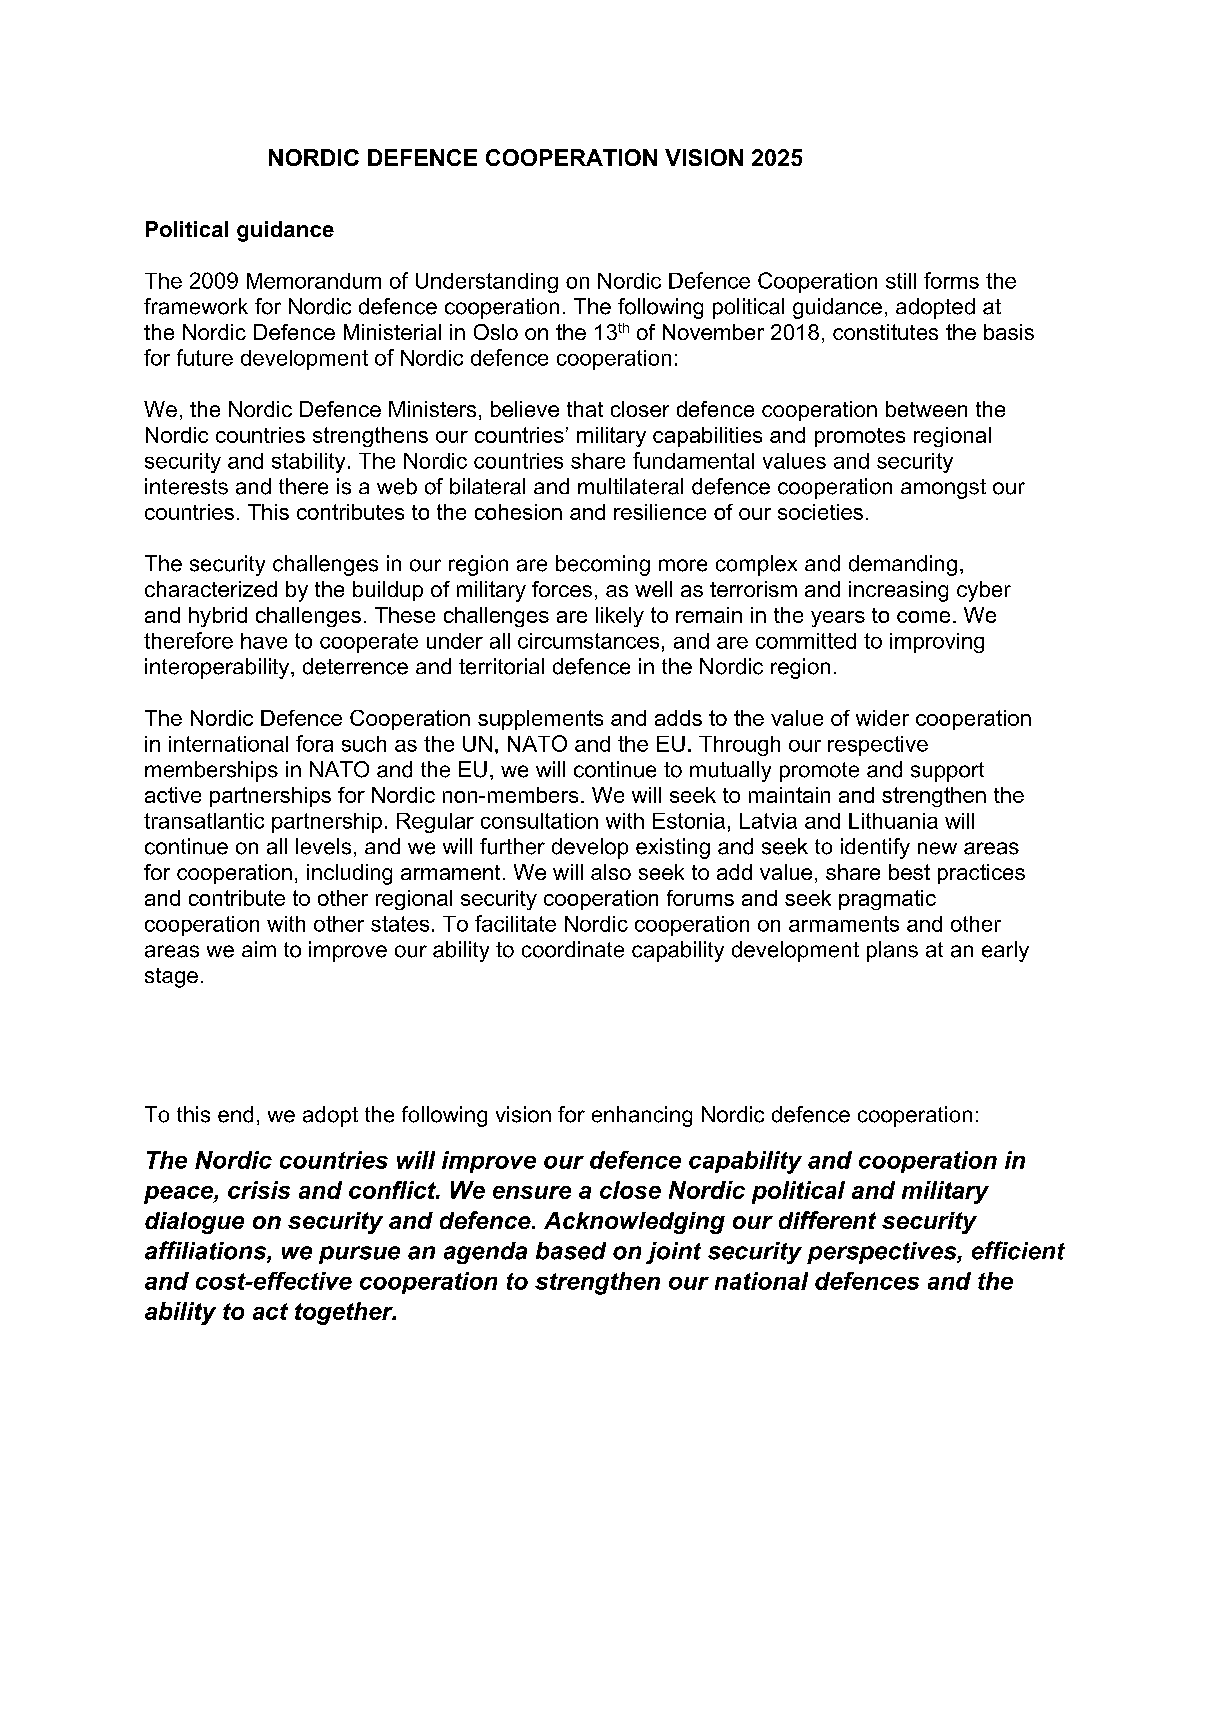  What do you see at coordinates (496, 332) in the screenshot?
I see `Oslo` at bounding box center [496, 332].
